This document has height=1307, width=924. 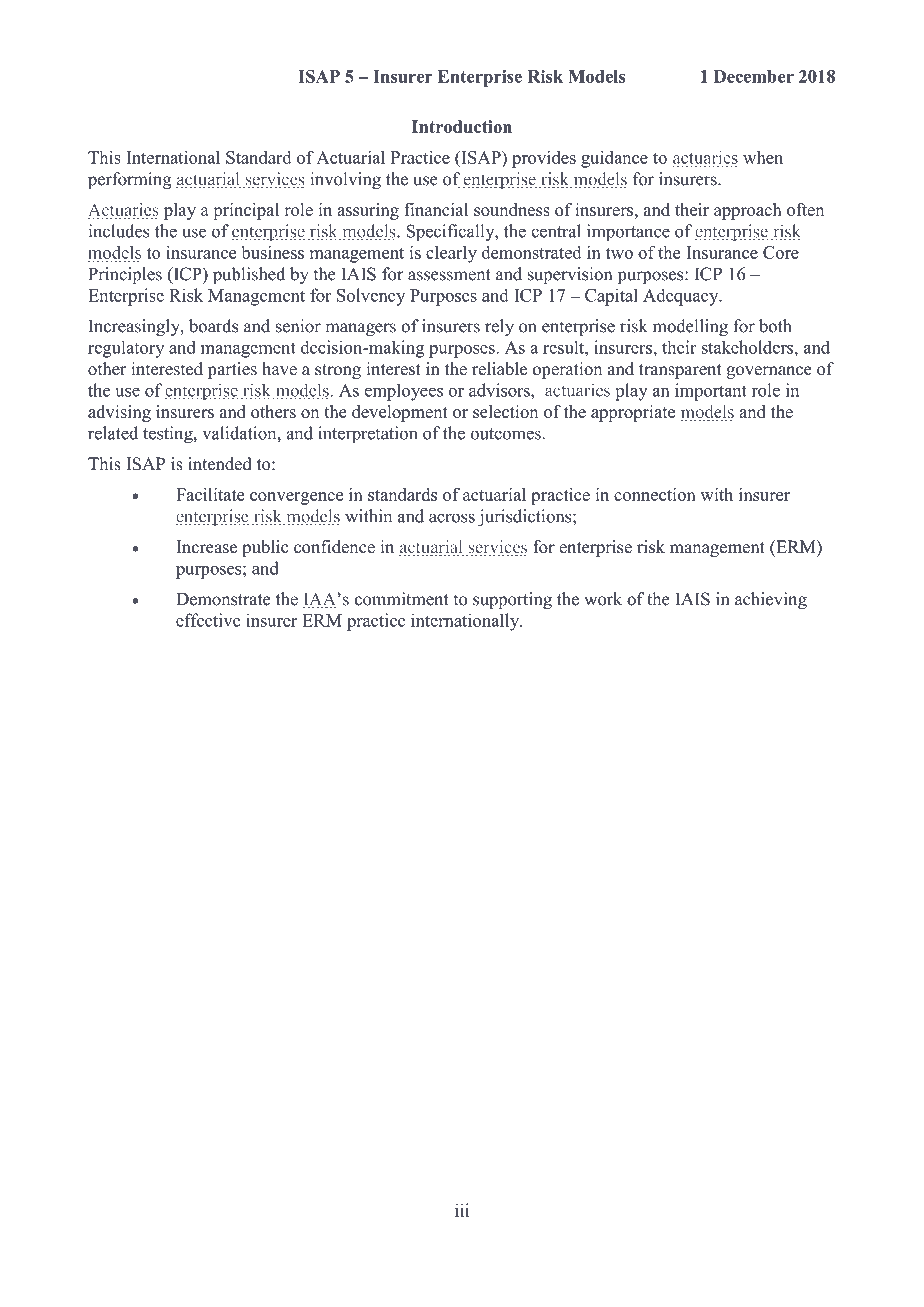 I want to click on iii, so click(x=462, y=1210).
